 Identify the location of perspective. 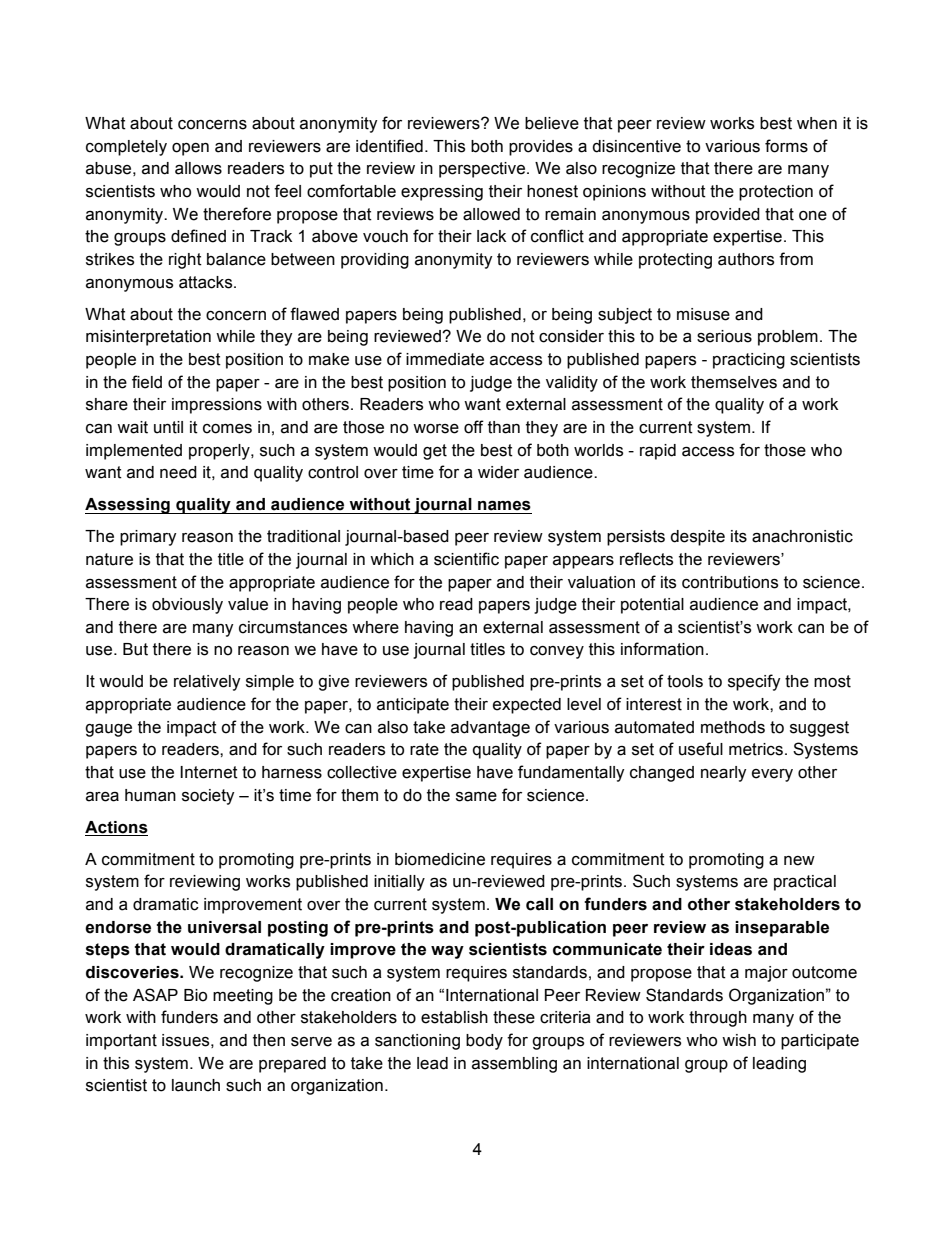
(482, 170).
